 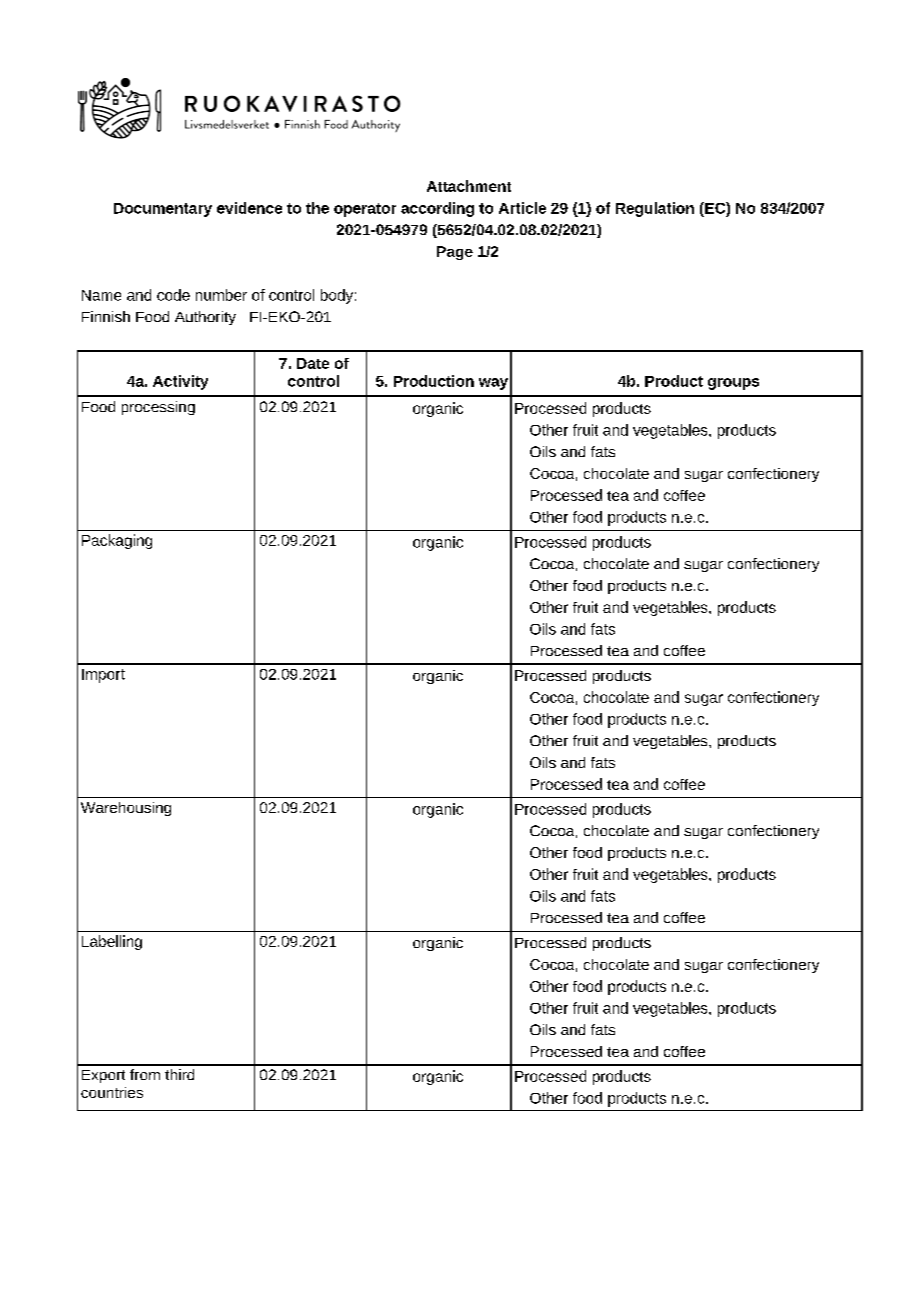 I want to click on Labelling, so click(x=112, y=942).
